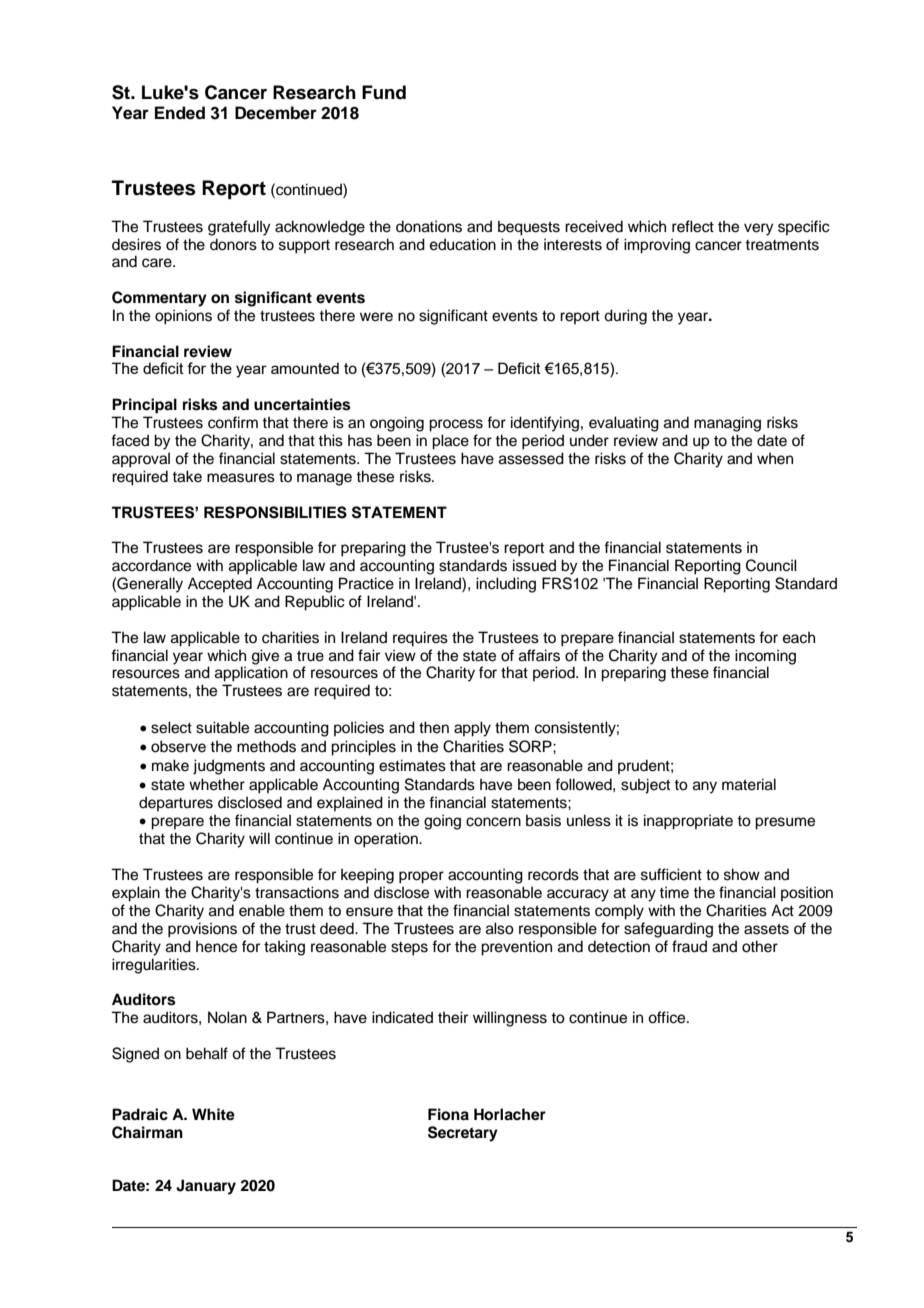  Describe the element at coordinates (384, 92) in the image. I see `Fund` at that location.
